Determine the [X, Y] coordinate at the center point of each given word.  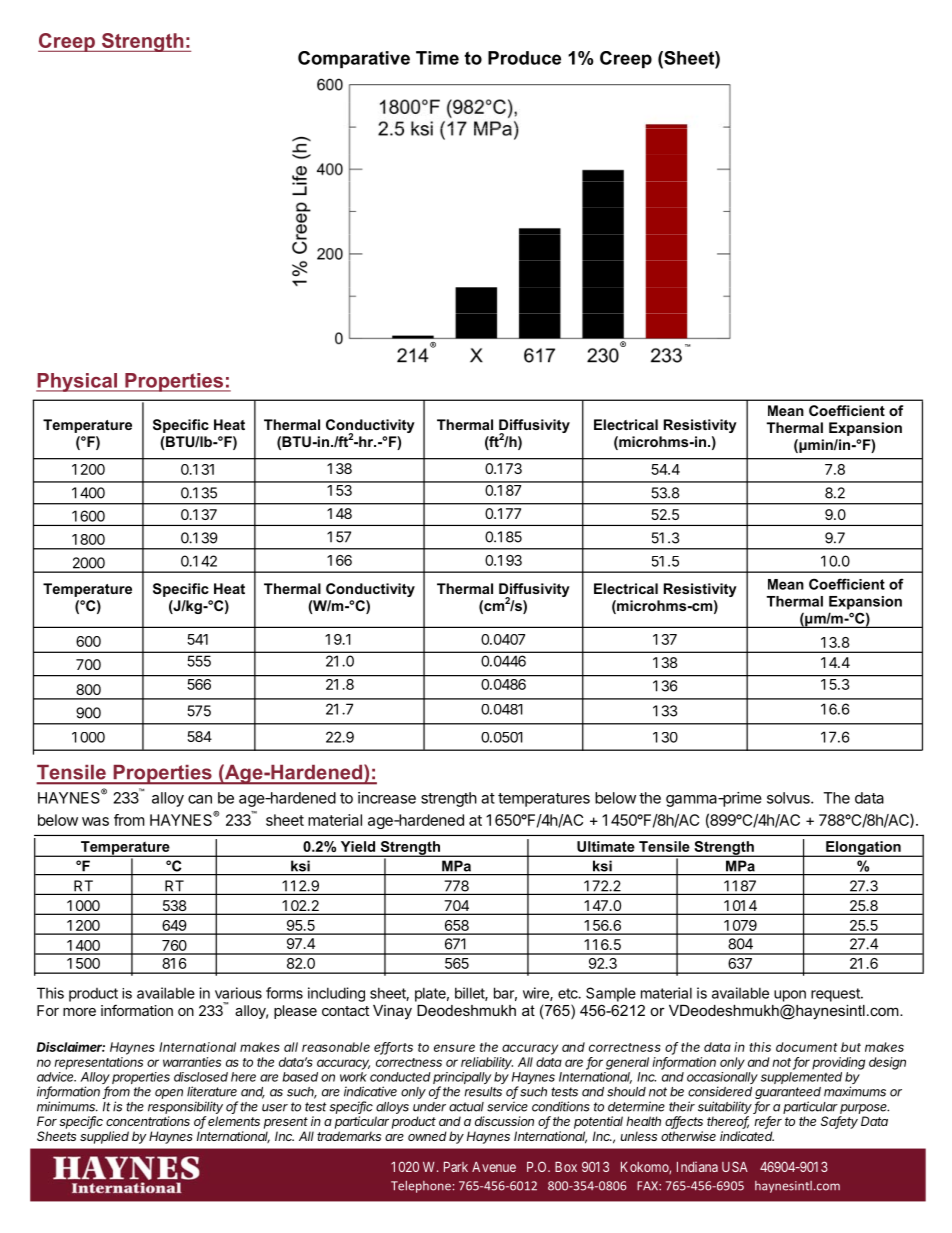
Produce [524, 58]
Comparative [354, 59]
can [200, 799]
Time [437, 58]
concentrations [148, 1121]
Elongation [863, 849]
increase [387, 798]
